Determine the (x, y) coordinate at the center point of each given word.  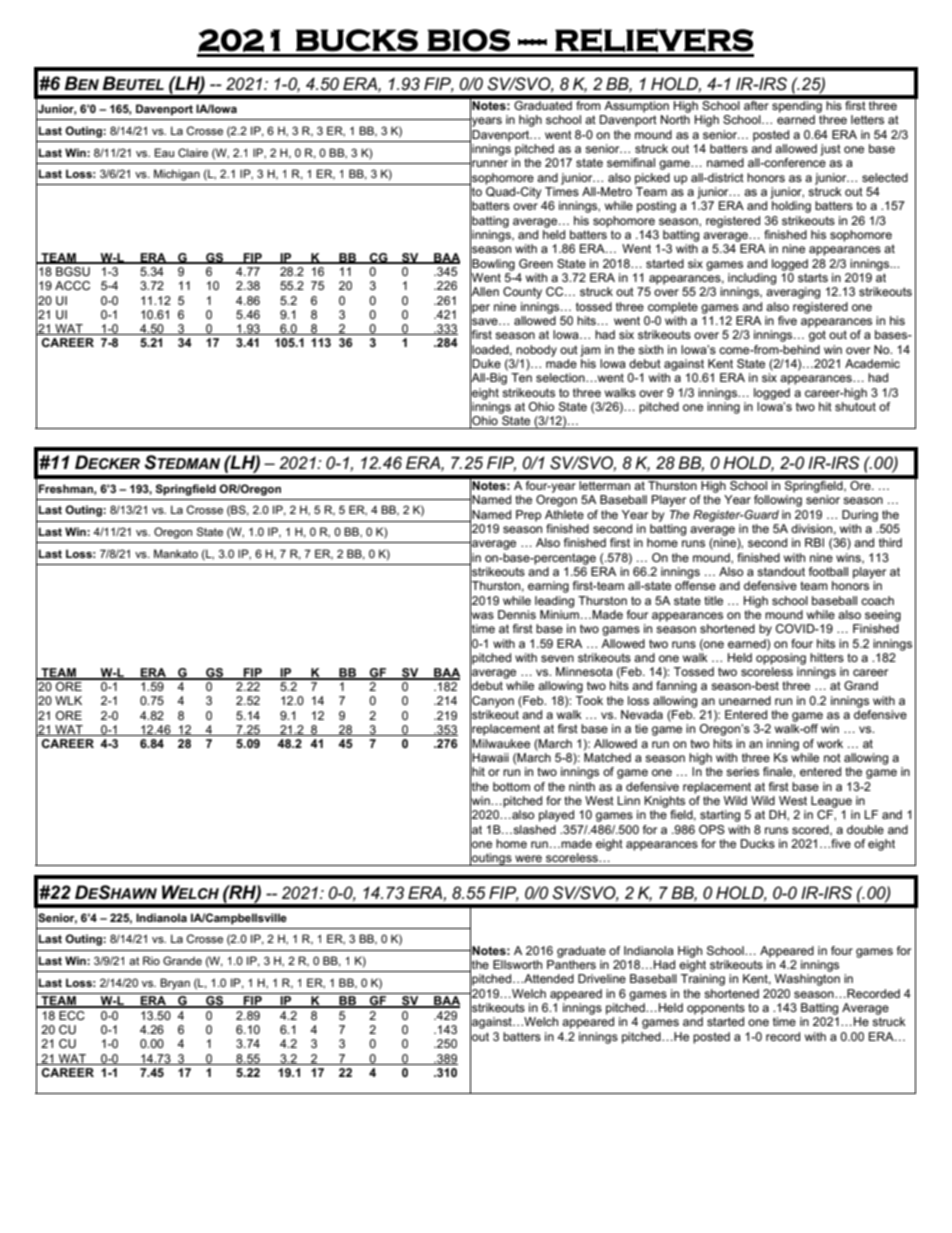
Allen (484, 292)
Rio (151, 960)
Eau (164, 152)
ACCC (72, 285)
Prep (528, 516)
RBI (814, 542)
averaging (793, 293)
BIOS (468, 40)
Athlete (564, 514)
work (830, 743)
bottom (511, 786)
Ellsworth (517, 964)
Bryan (175, 984)
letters (867, 119)
